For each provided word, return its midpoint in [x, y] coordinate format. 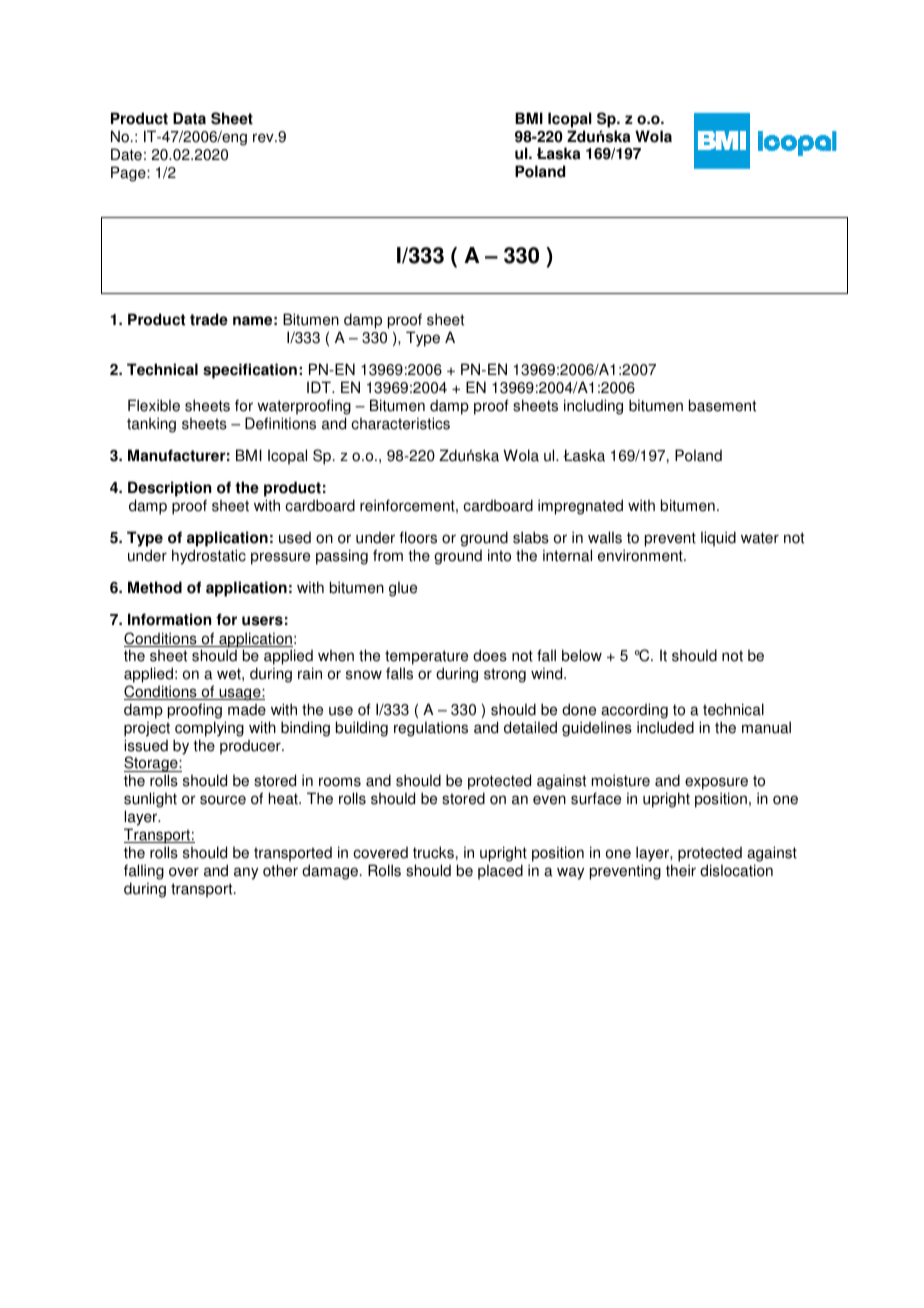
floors [418, 537]
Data [189, 118]
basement [722, 405]
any [246, 873]
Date [126, 154]
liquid [718, 539]
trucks [433, 852]
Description [169, 490]
